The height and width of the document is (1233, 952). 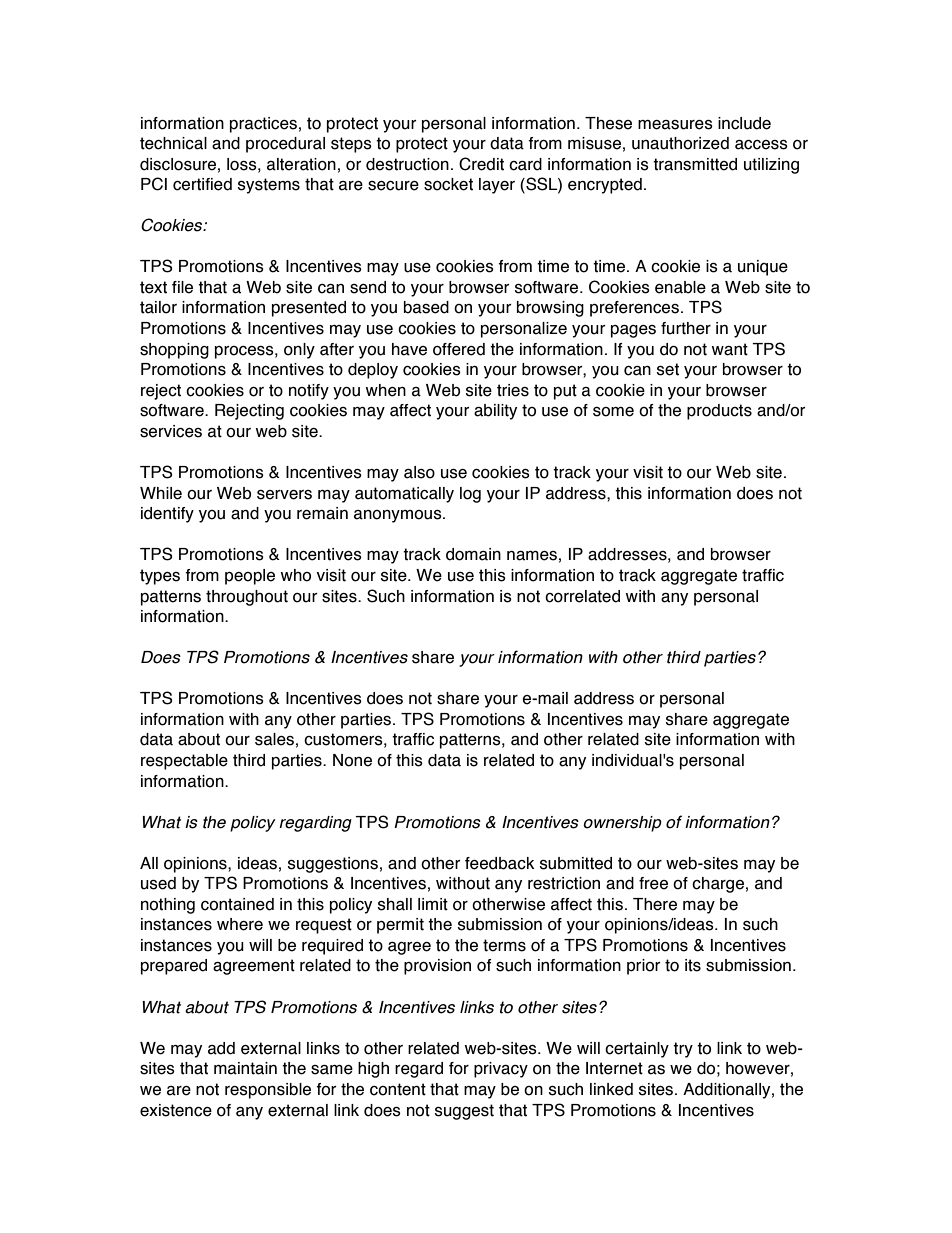 I want to click on certified, so click(x=202, y=184).
